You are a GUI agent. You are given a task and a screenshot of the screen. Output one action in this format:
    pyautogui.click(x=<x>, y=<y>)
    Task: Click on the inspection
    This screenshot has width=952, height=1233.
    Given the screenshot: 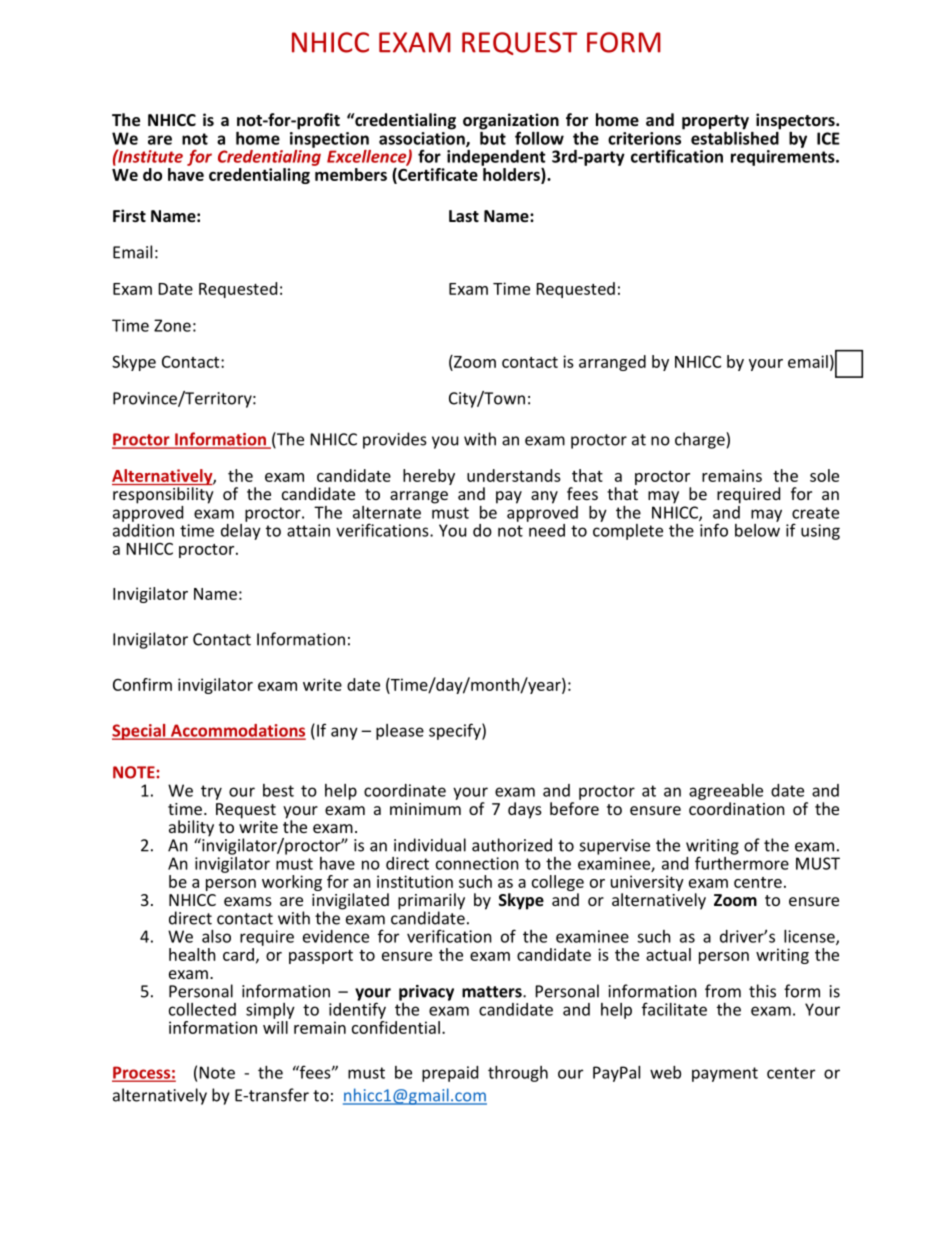 What is the action you would take?
    pyautogui.click(x=329, y=140)
